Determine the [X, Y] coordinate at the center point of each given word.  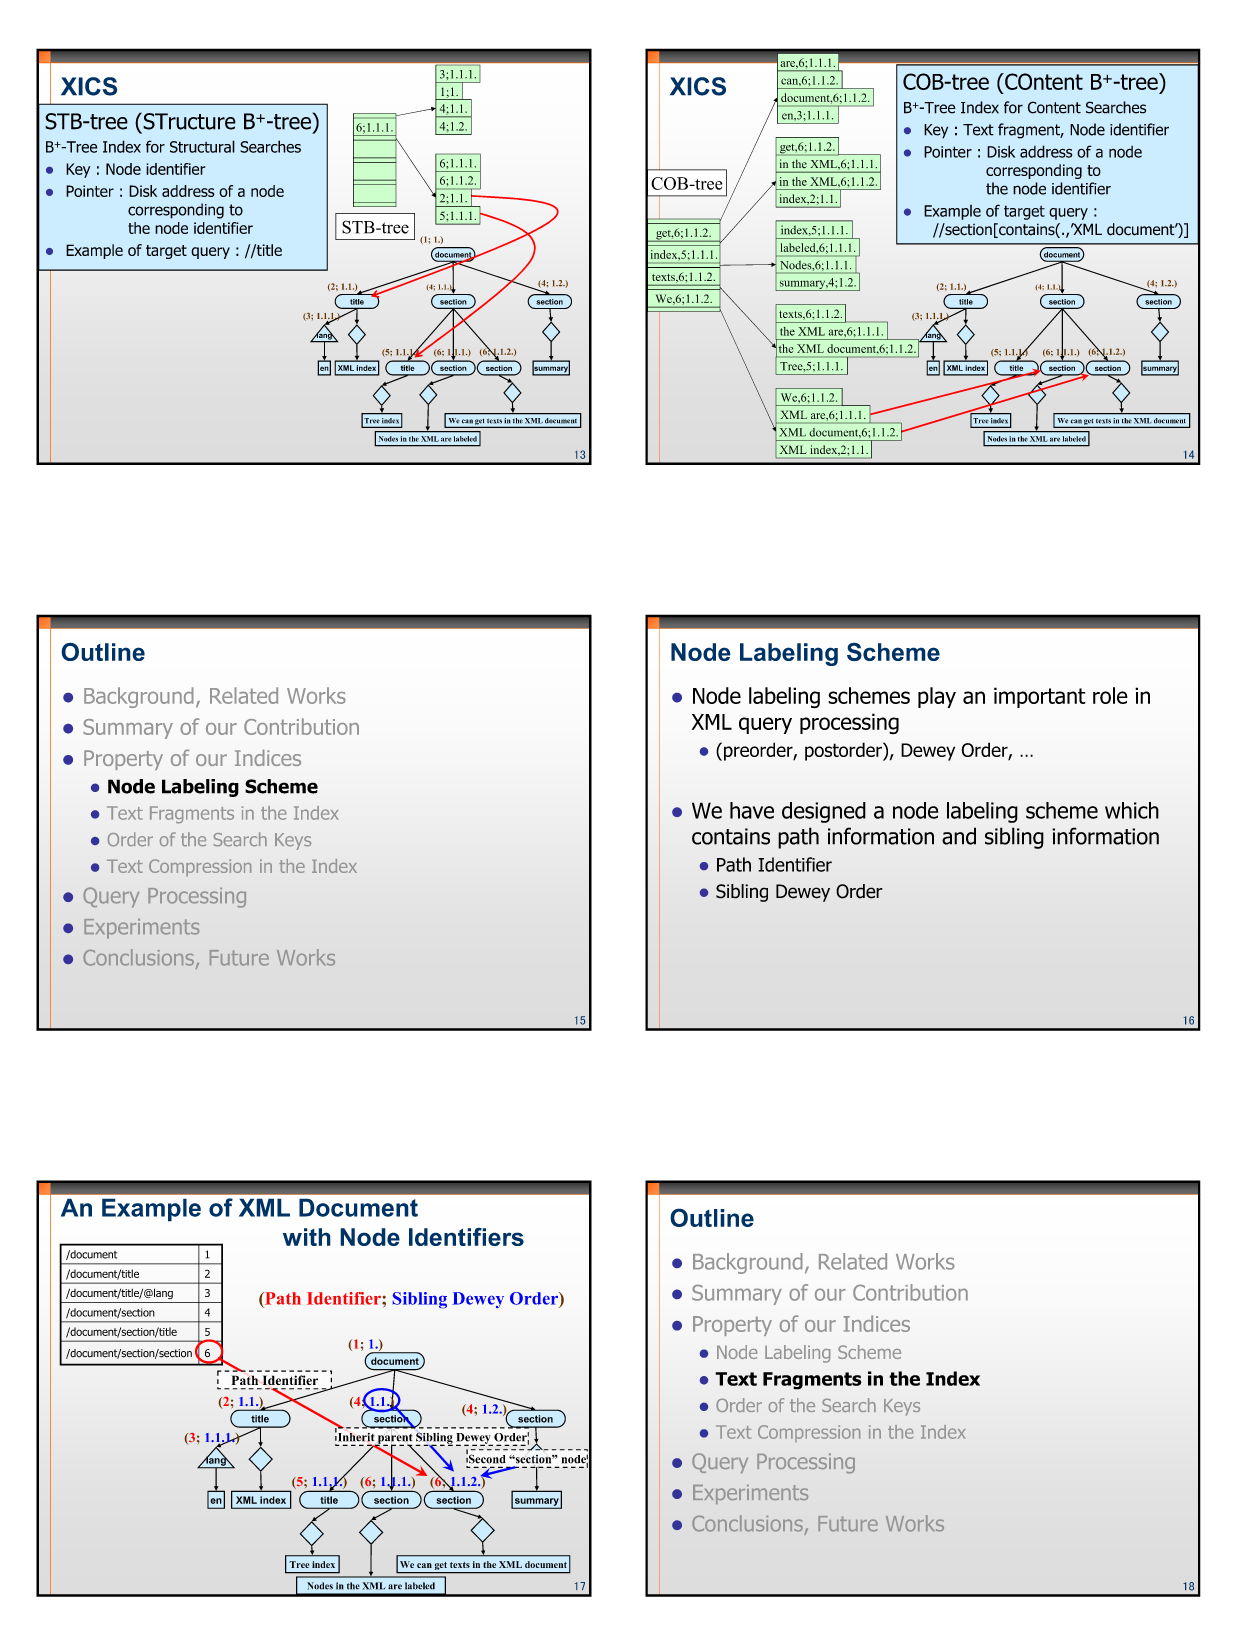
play [937, 697]
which [1132, 810]
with [307, 1237]
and [959, 836]
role [1110, 695]
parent [394, 1440]
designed [824, 812]
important [1040, 697]
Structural [202, 146]
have [752, 810]
